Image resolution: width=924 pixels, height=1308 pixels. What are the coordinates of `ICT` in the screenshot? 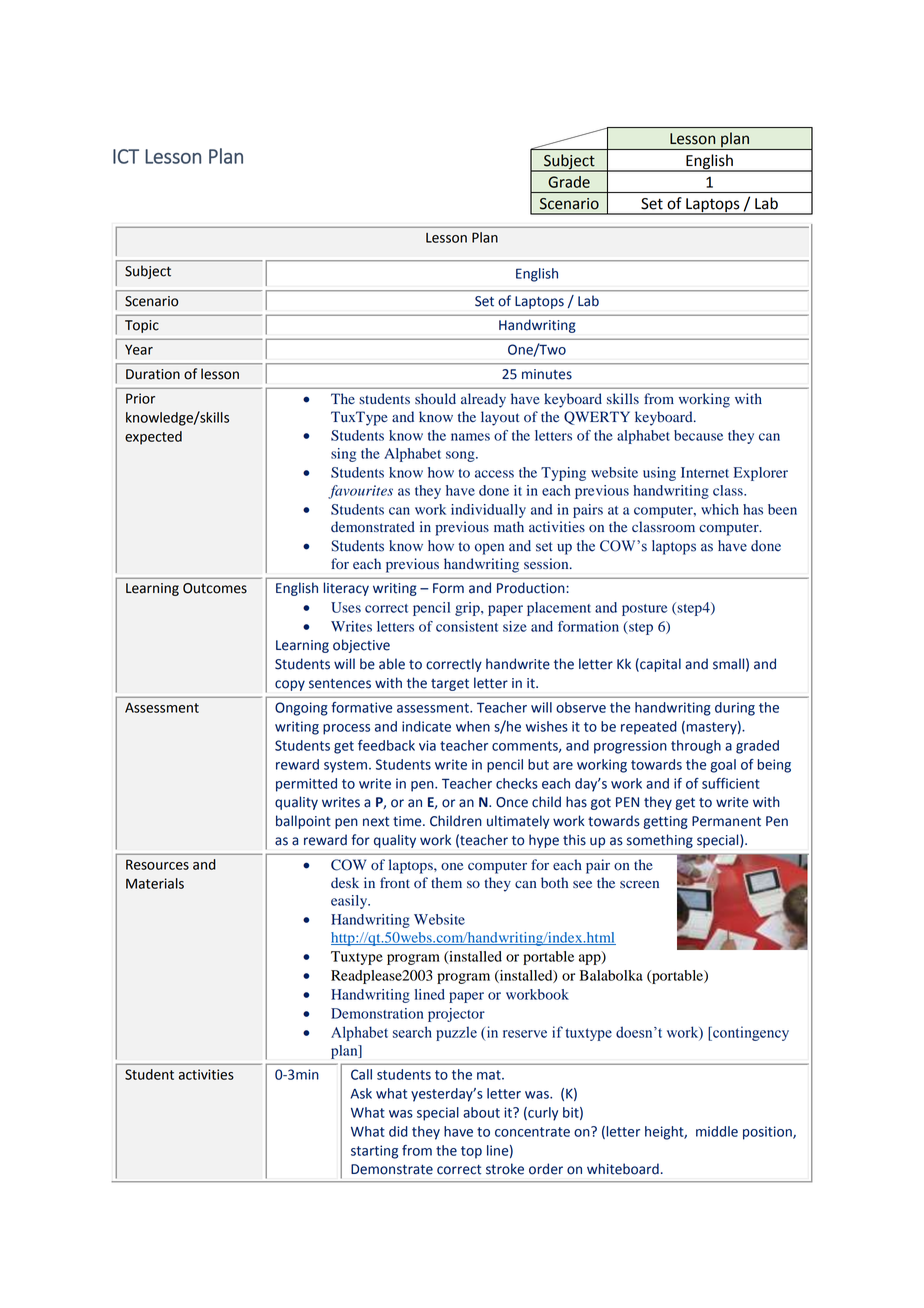 It's located at (126, 156).
